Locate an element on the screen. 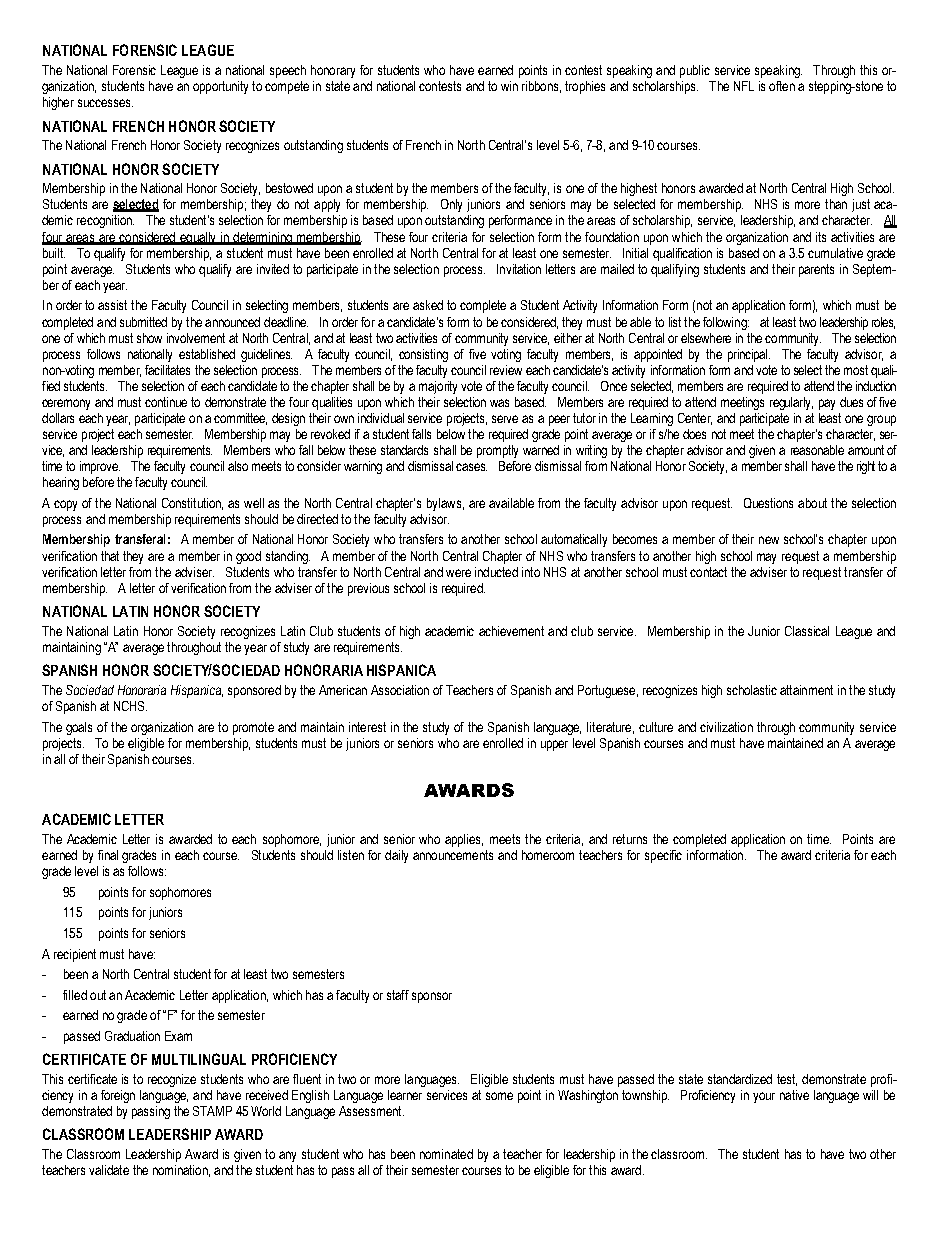  that is located at coordinates (110, 556).
